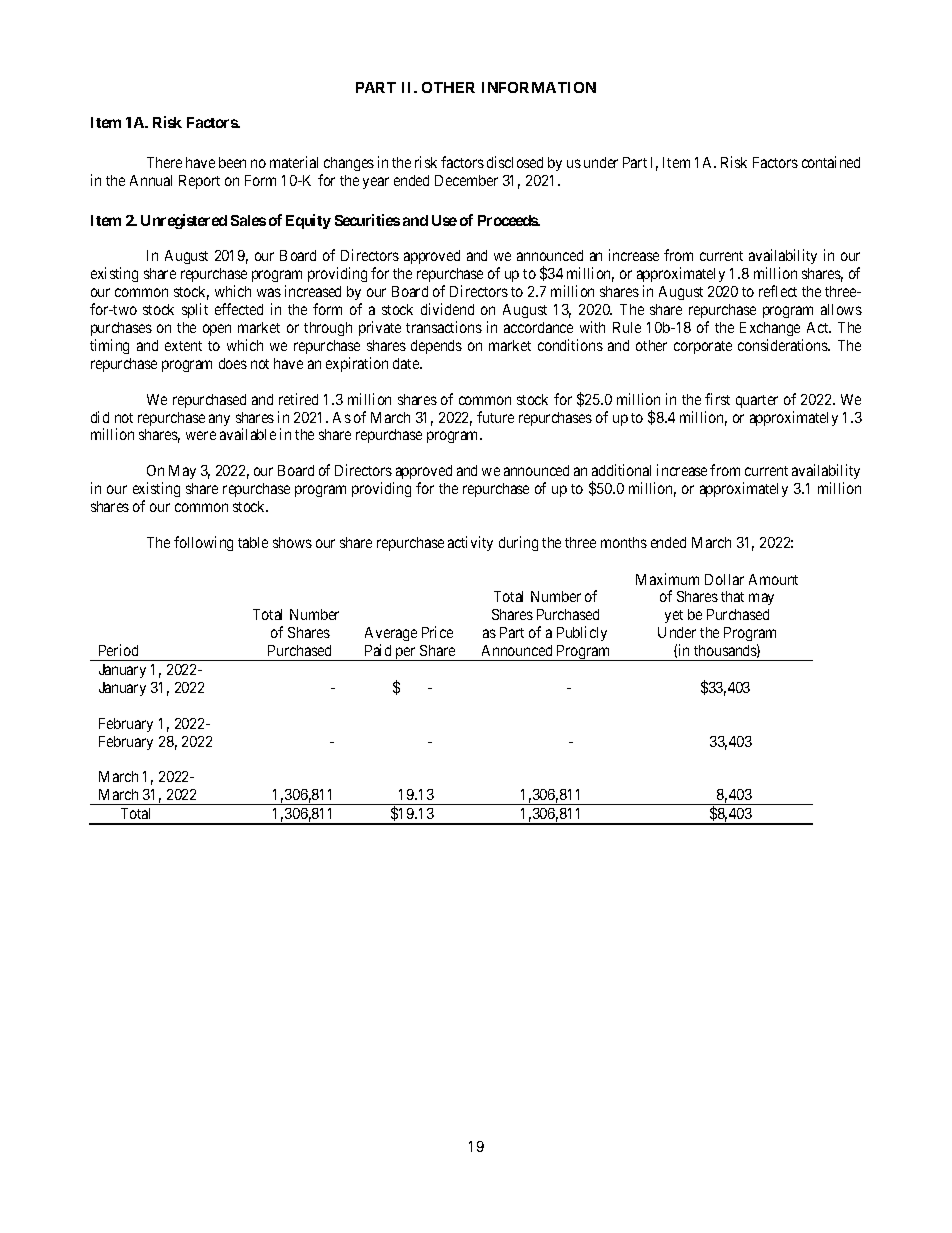  I want to click on additional, so click(621, 470).
